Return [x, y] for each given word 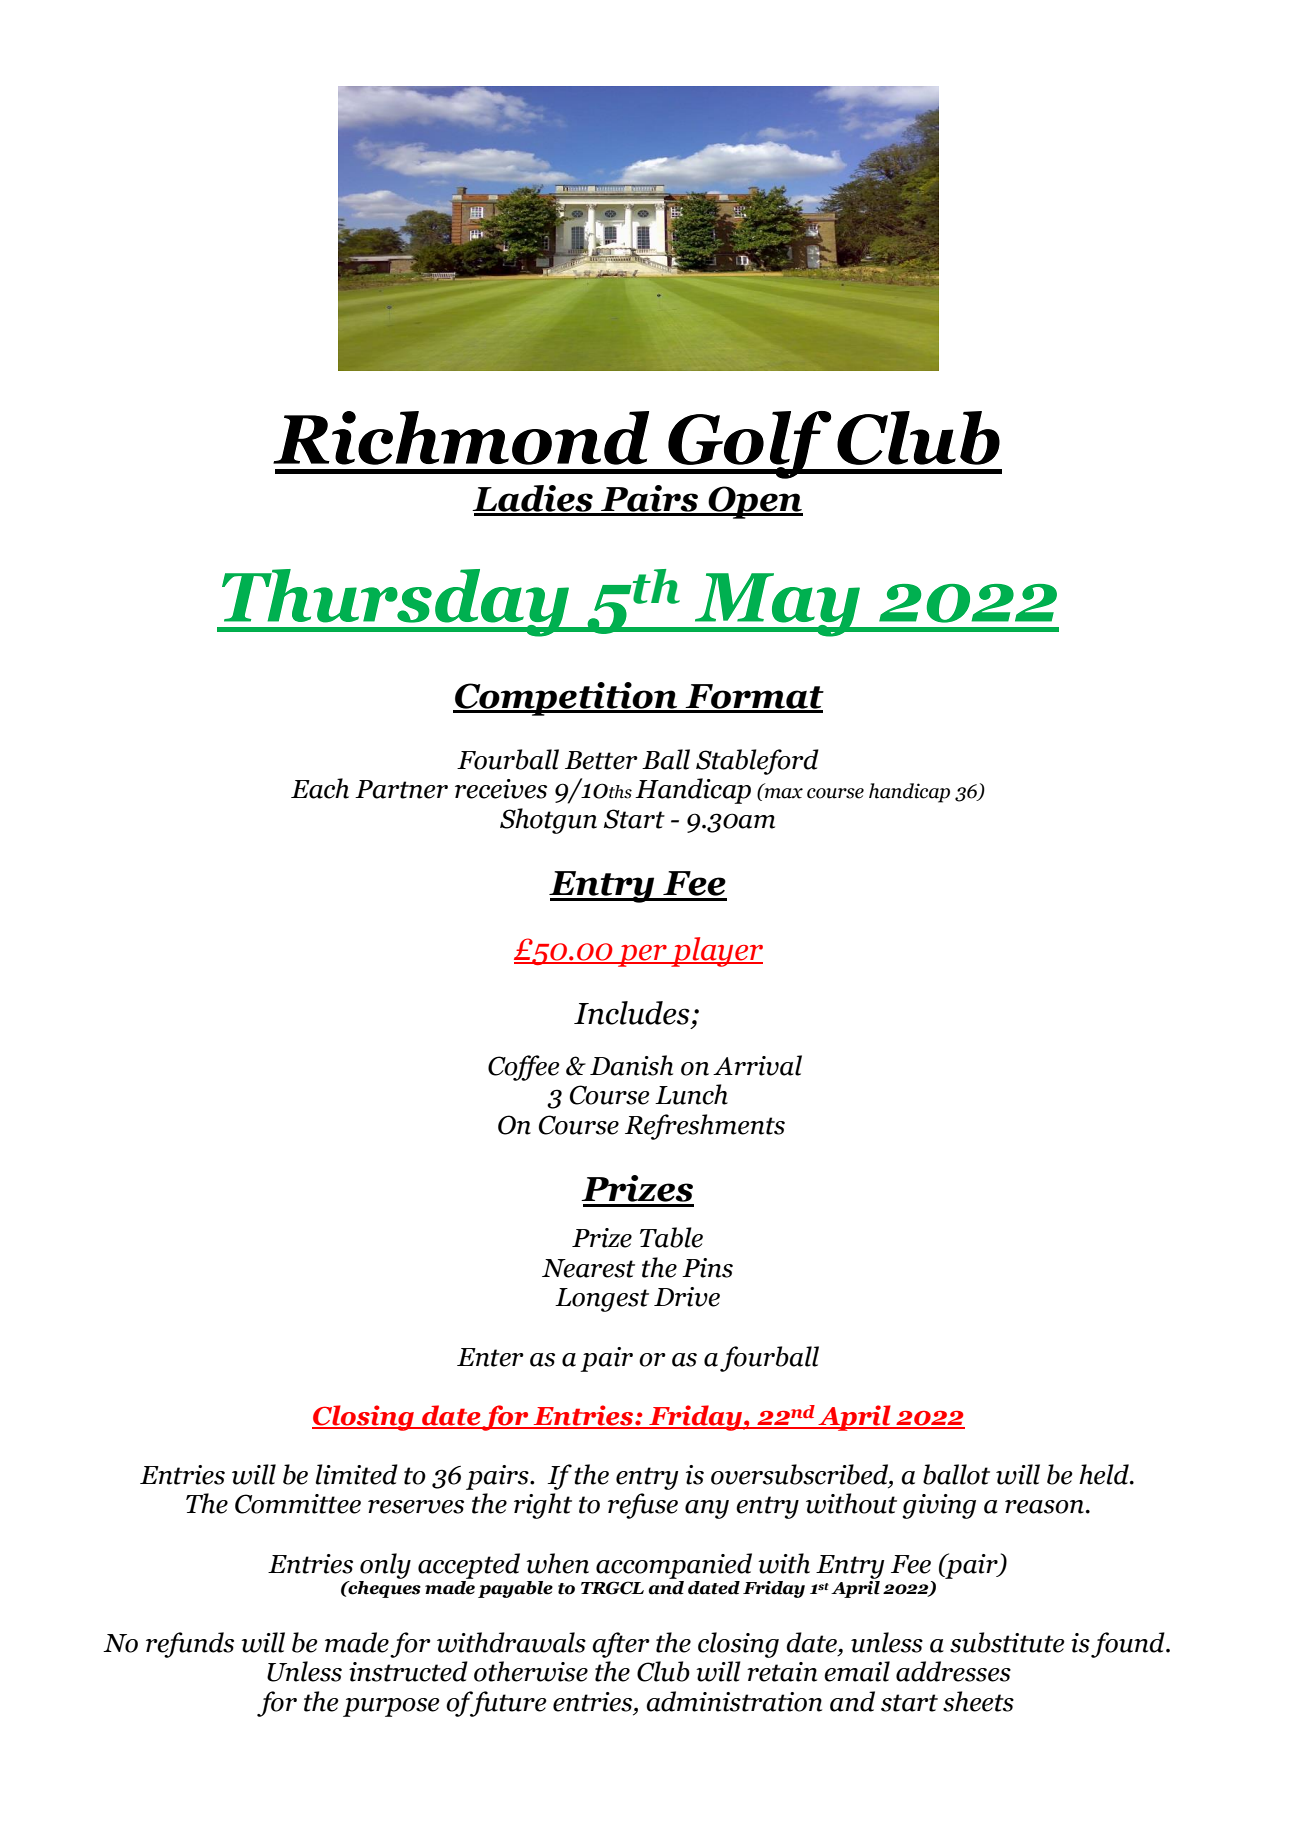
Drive [687, 1297]
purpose [391, 1707]
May [777, 605]
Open [755, 502]
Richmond [461, 438]
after [621, 1645]
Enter [490, 1357]
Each [320, 788]
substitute [1007, 1642]
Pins [707, 1268]
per [642, 956]
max [784, 793]
